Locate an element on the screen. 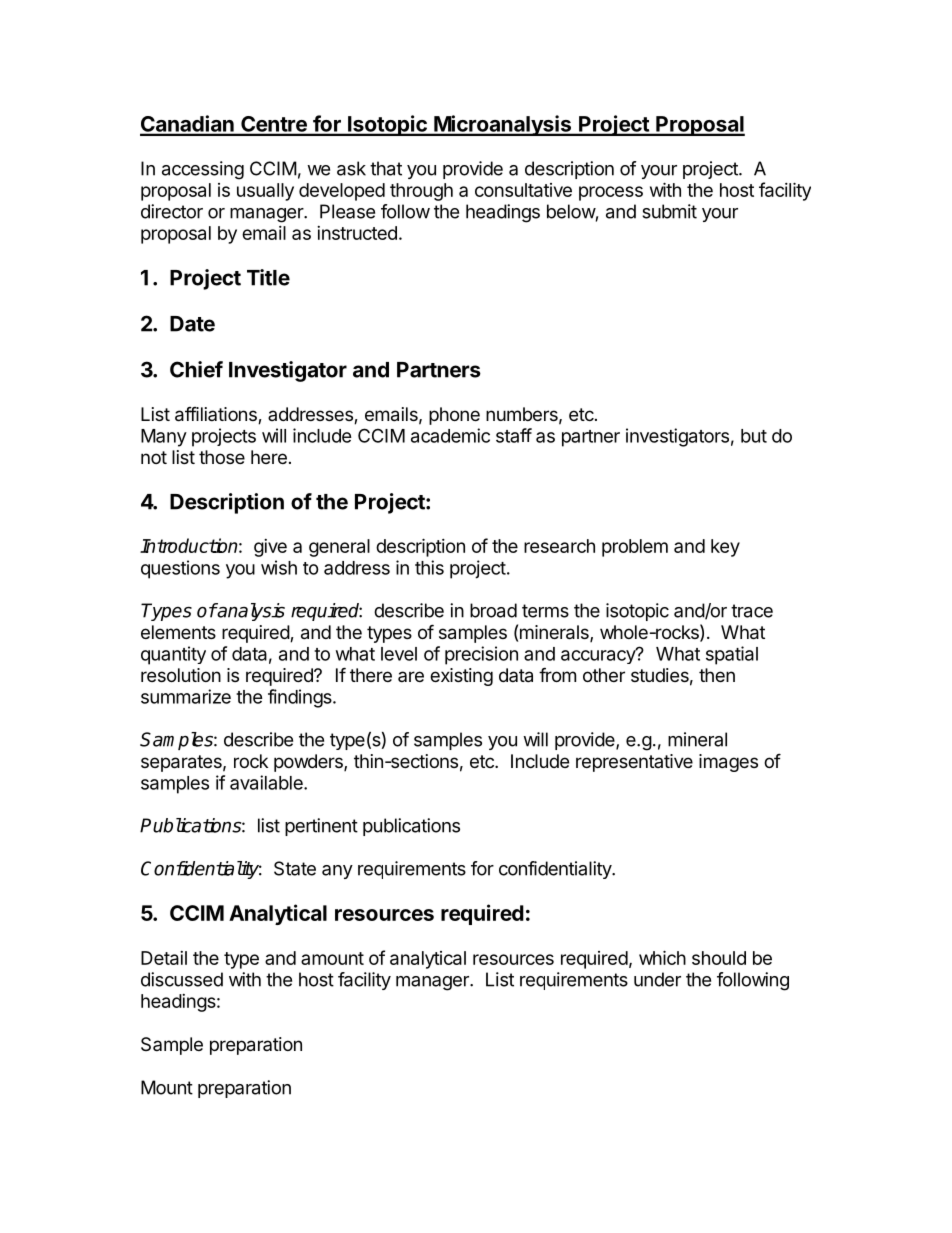 The image size is (952, 1233). submit is located at coordinates (669, 211).
